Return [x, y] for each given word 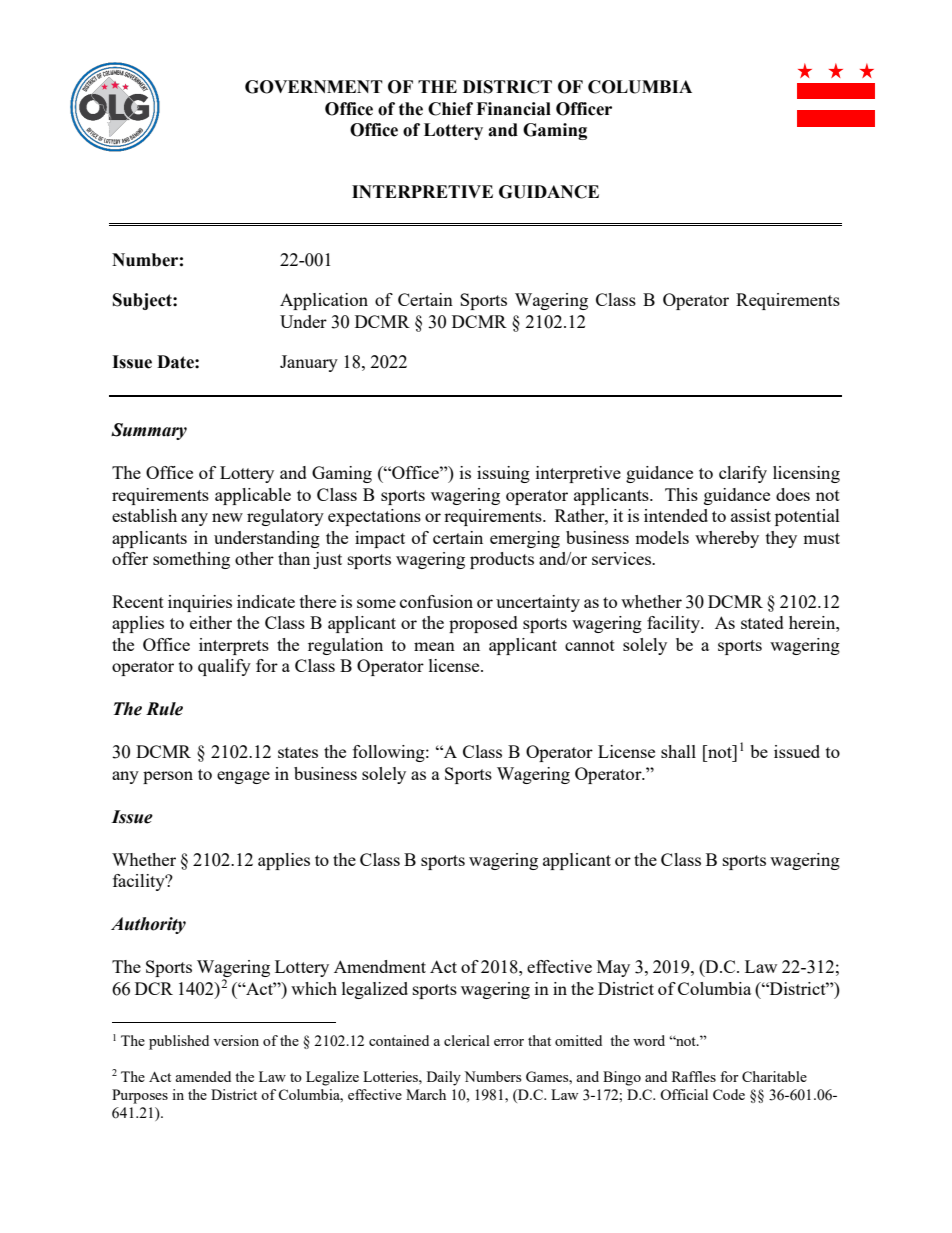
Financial [513, 109]
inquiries [200, 603]
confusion [436, 601]
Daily [444, 1078]
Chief [450, 109]
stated [762, 622]
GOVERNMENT [314, 87]
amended [203, 1076]
